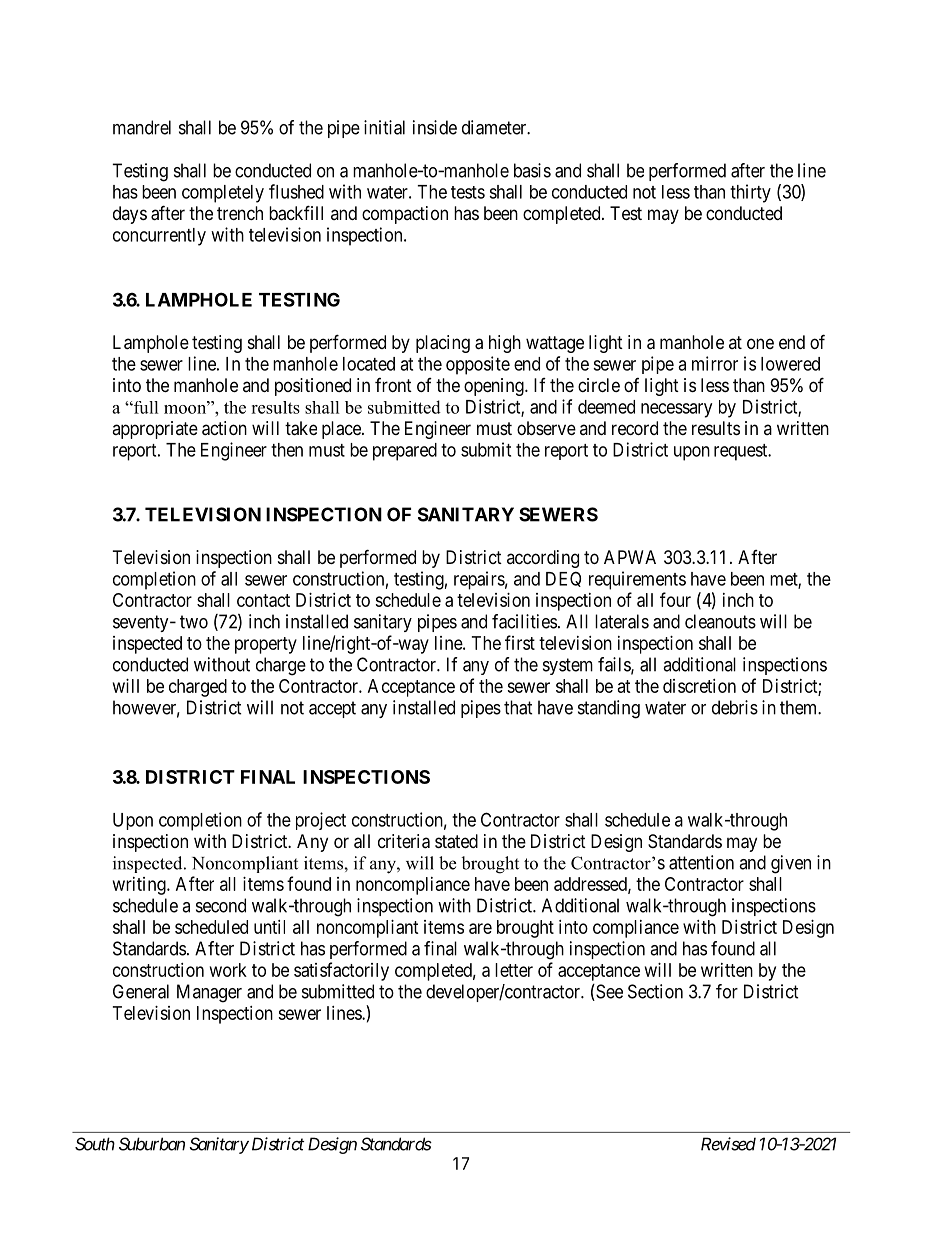  I want to click on inside, so click(435, 127).
